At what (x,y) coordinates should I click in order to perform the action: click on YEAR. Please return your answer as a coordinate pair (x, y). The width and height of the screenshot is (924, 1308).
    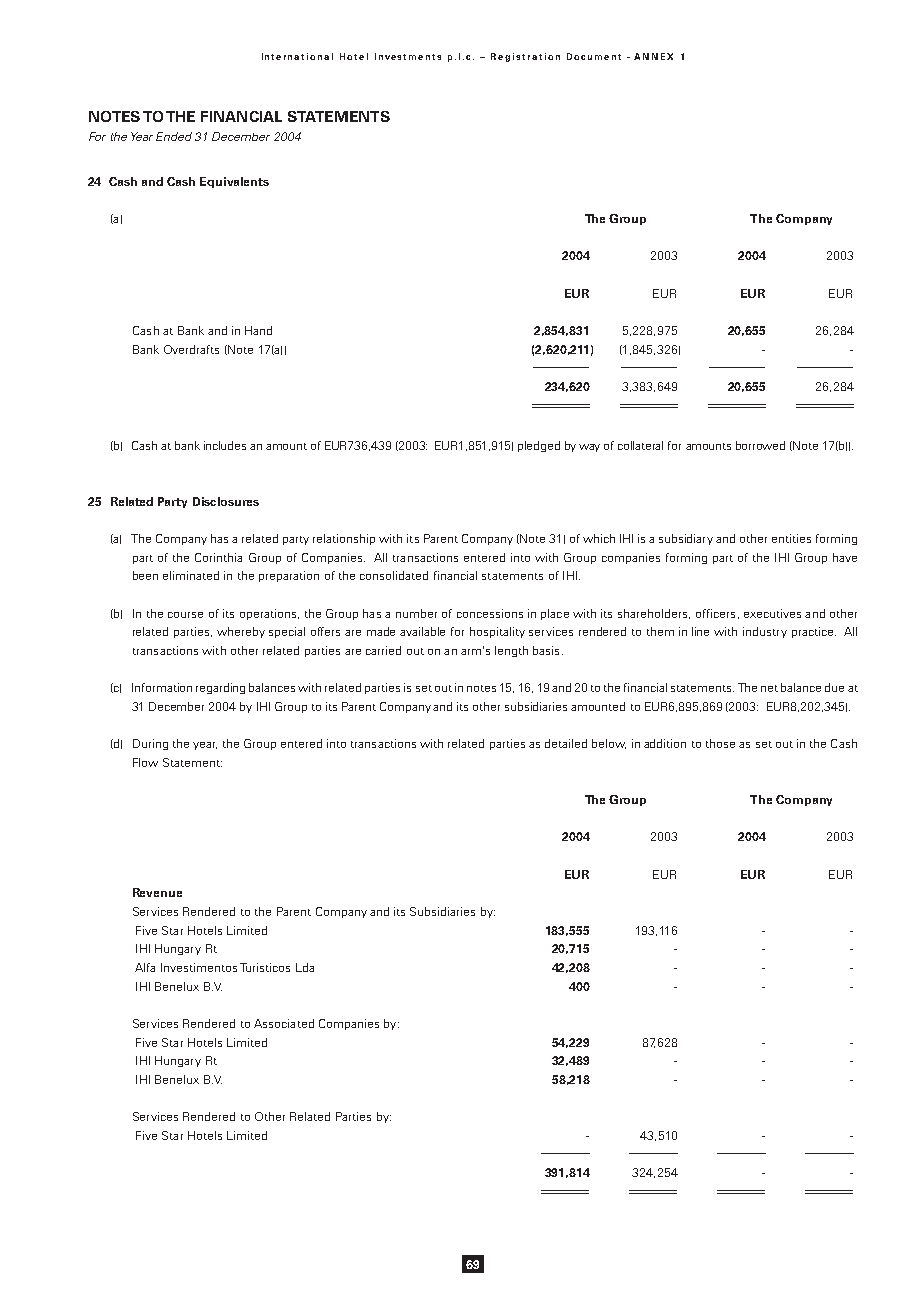
    Looking at the image, I should click on (205, 746).
